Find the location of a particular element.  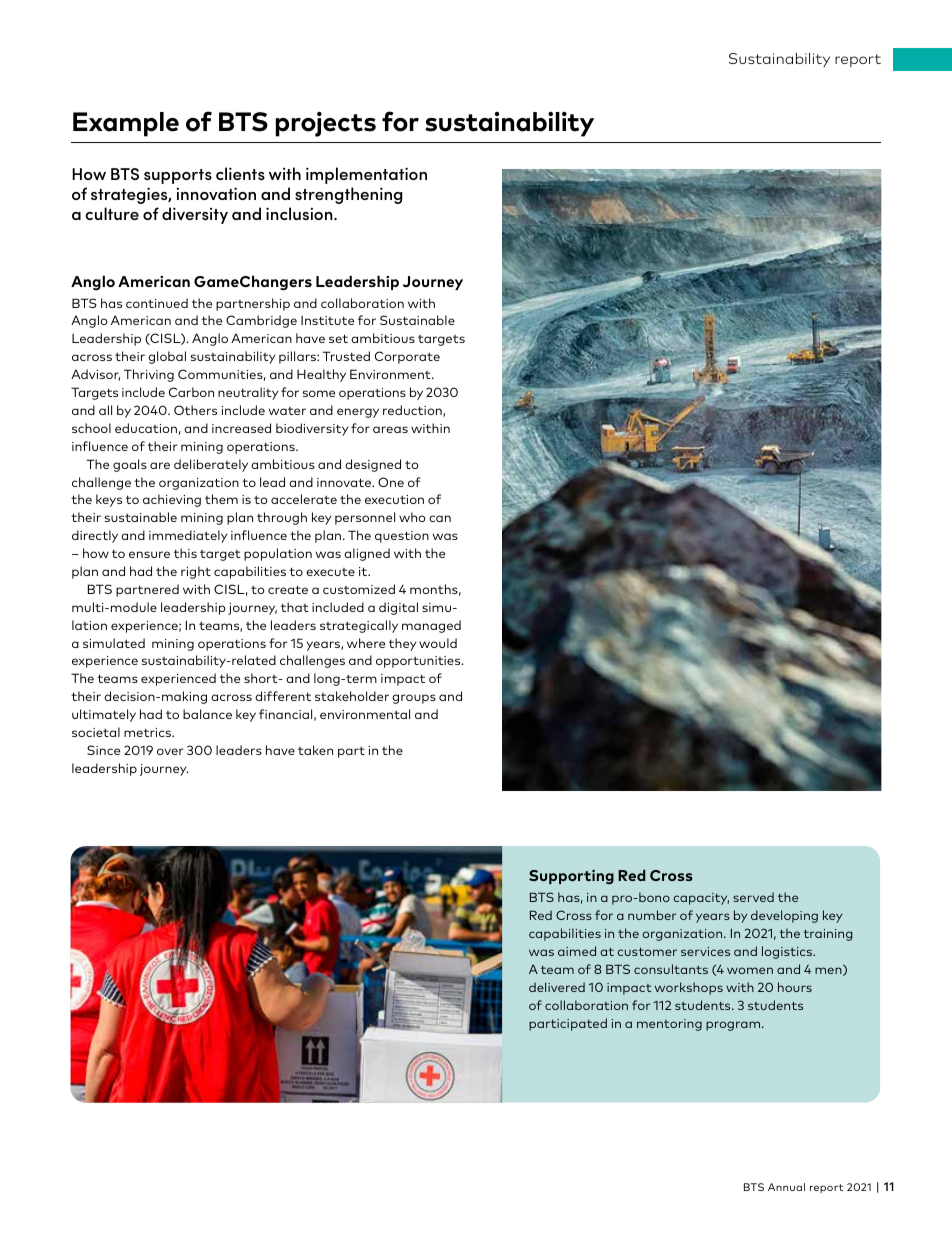

reduction is located at coordinates (413, 411).
